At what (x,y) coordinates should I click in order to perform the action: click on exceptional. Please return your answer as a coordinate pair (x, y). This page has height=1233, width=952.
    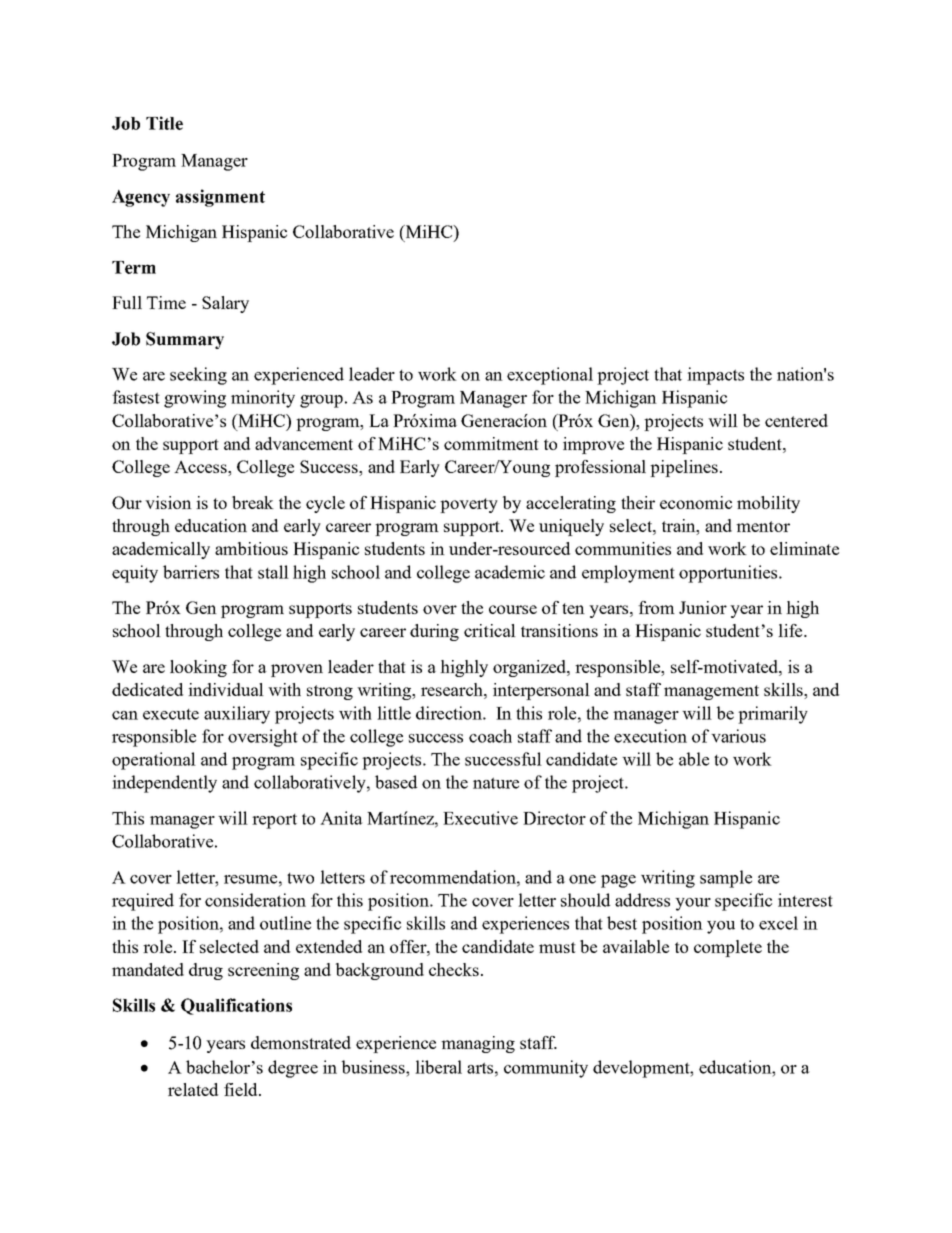
    Looking at the image, I should click on (550, 376).
